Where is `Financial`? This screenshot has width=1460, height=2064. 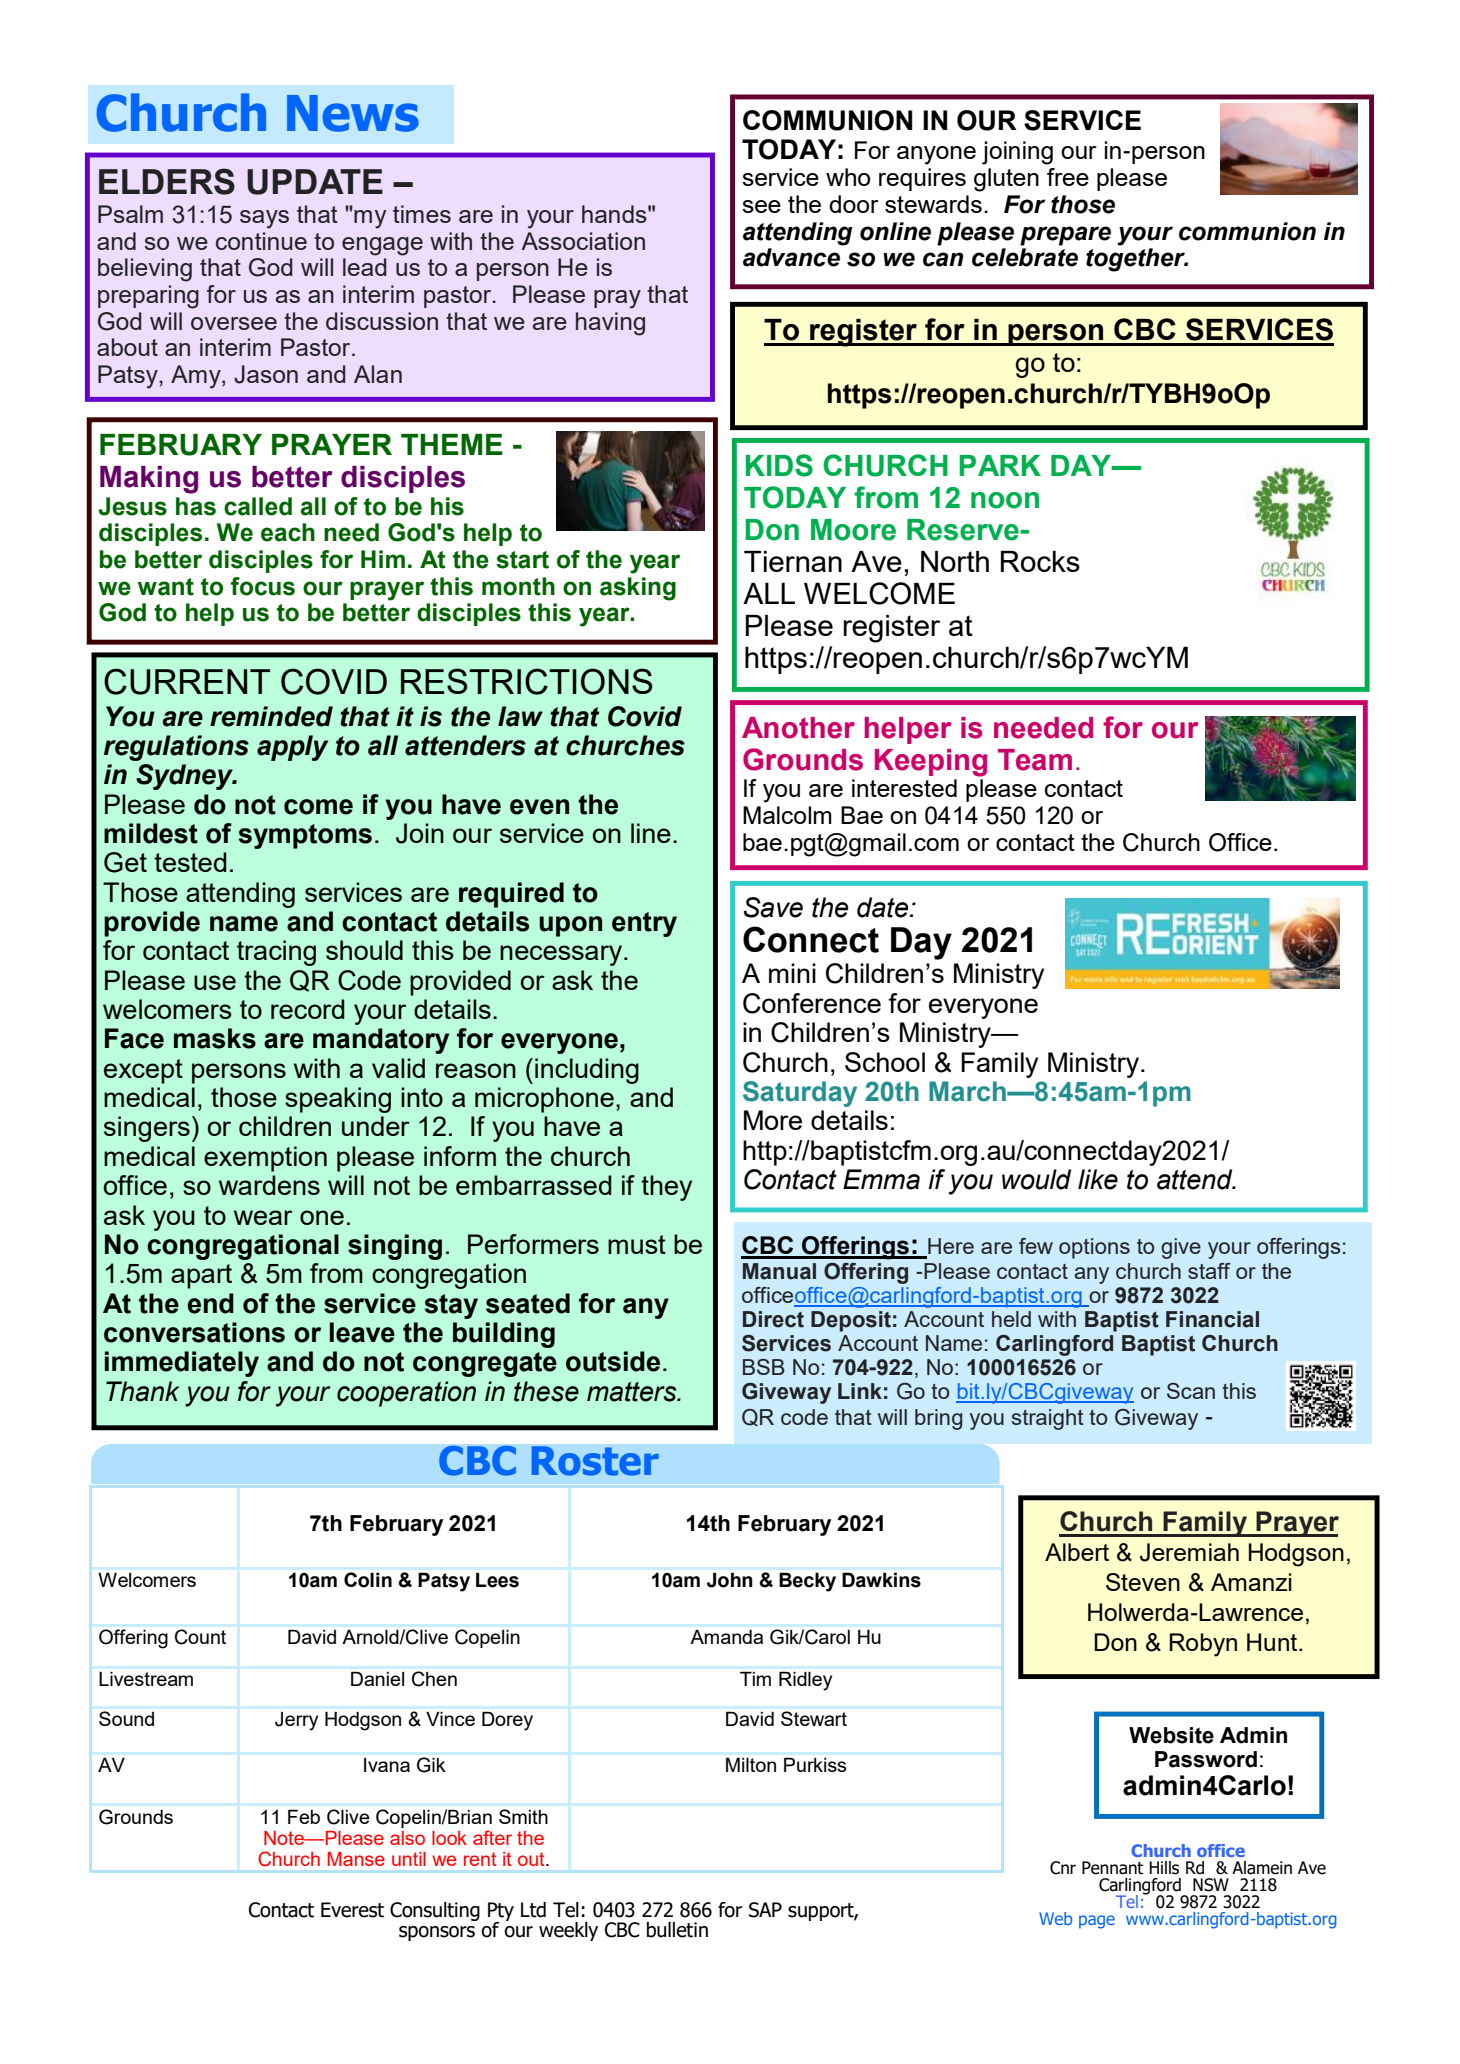 Financial is located at coordinates (1212, 1319).
